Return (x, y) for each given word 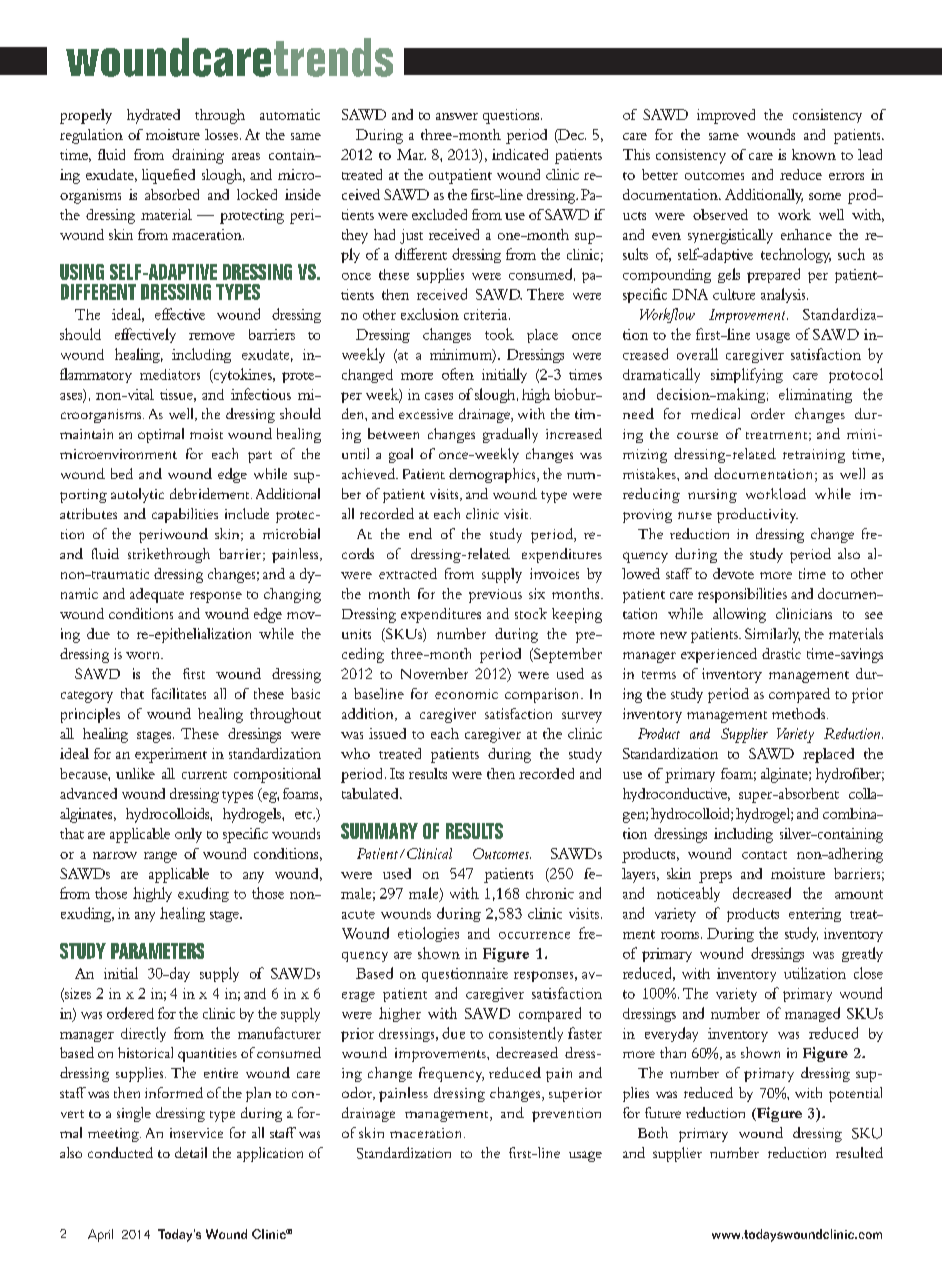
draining (198, 156)
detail (191, 1152)
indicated (520, 154)
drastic (781, 653)
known (814, 154)
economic (466, 694)
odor (358, 1093)
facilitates (179, 693)
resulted (859, 1152)
